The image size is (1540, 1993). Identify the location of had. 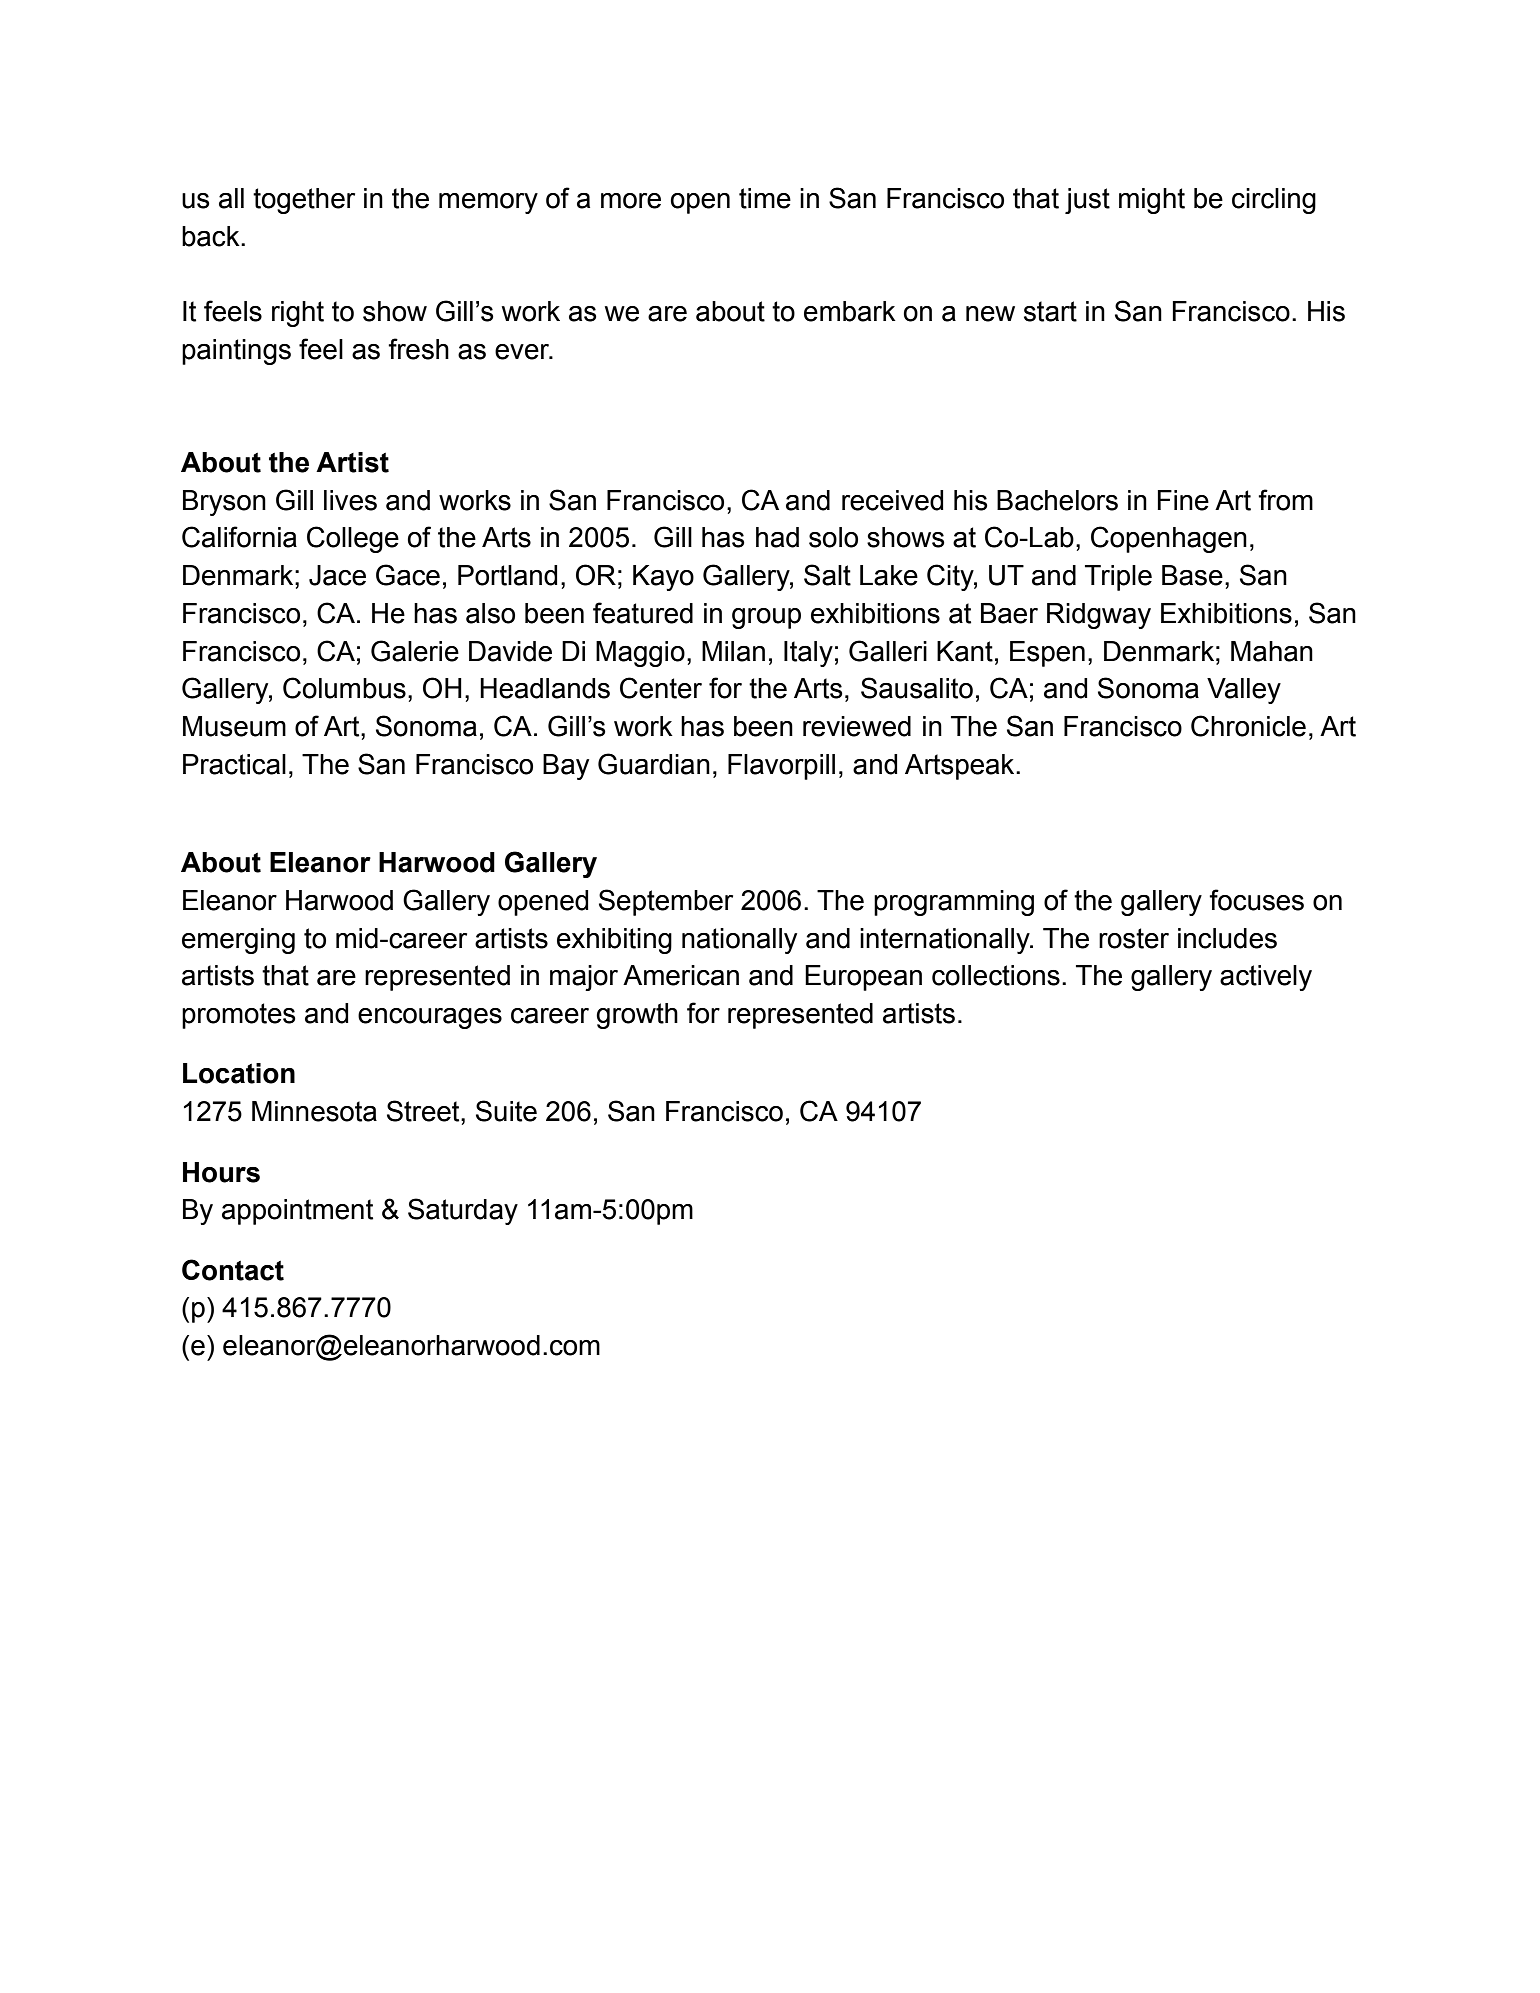
(777, 537).
